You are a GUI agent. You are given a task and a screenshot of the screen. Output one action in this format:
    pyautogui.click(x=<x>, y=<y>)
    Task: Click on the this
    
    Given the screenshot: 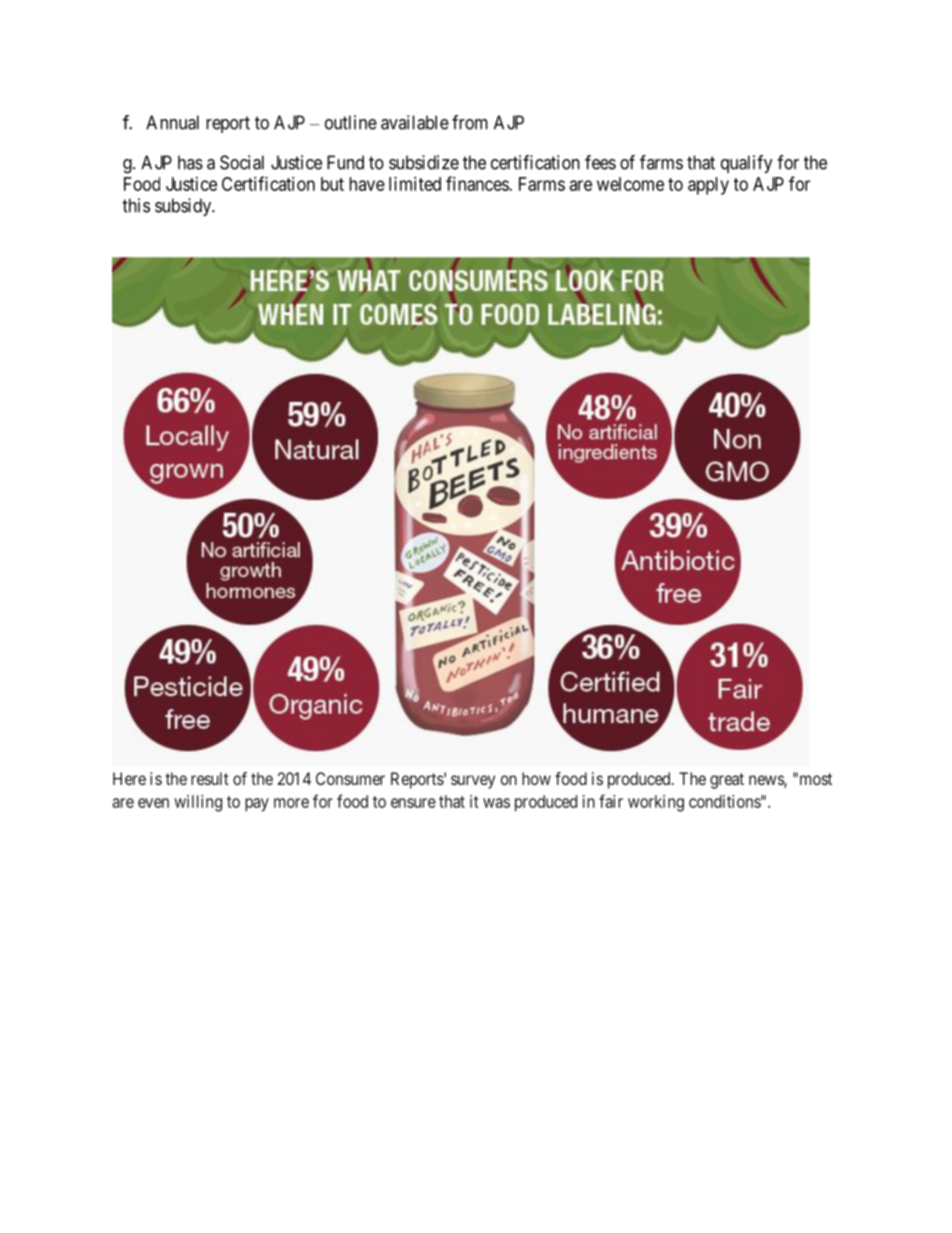 What is the action you would take?
    pyautogui.click(x=136, y=205)
